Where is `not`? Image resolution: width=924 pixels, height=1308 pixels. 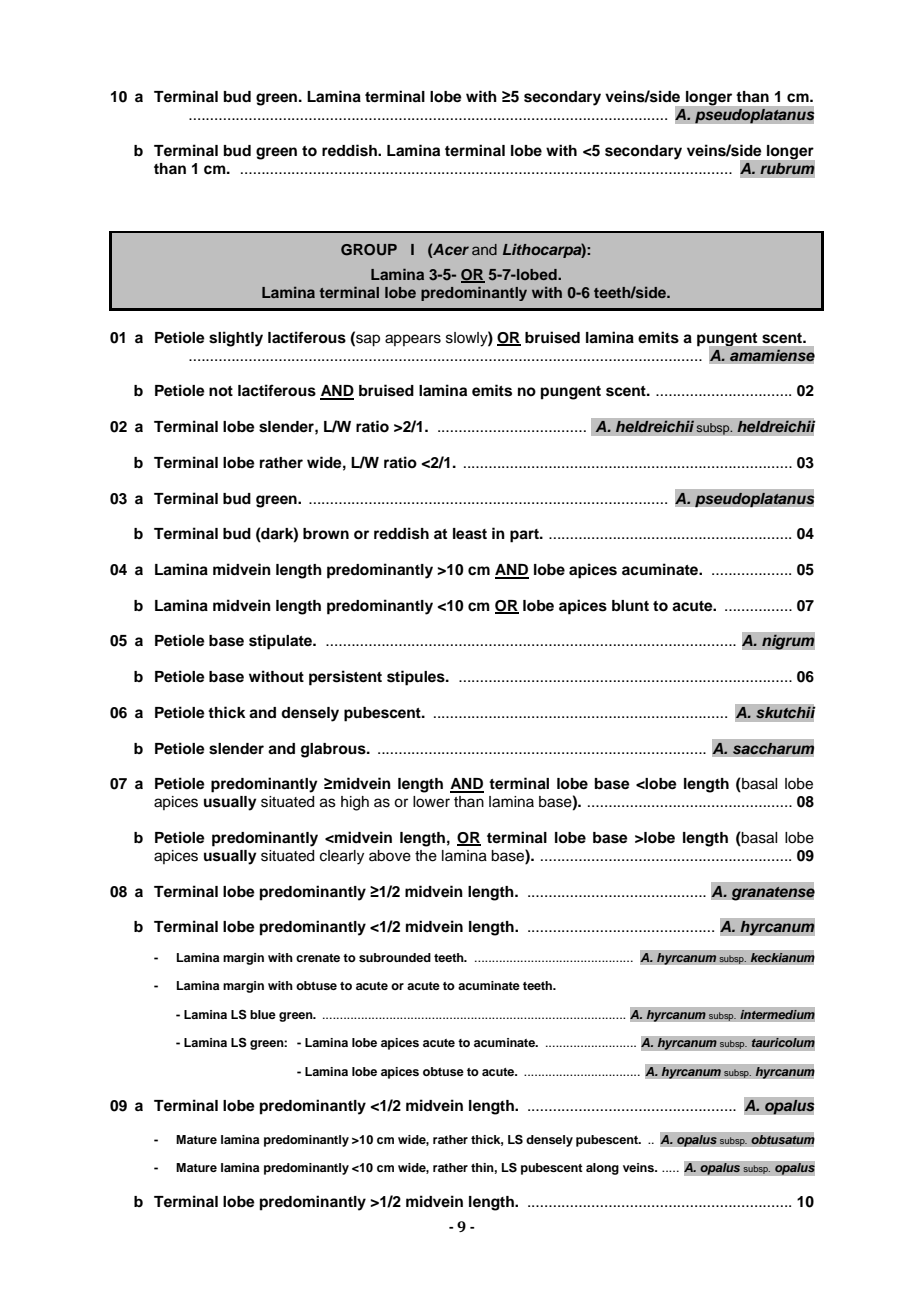 not is located at coordinates (221, 391).
